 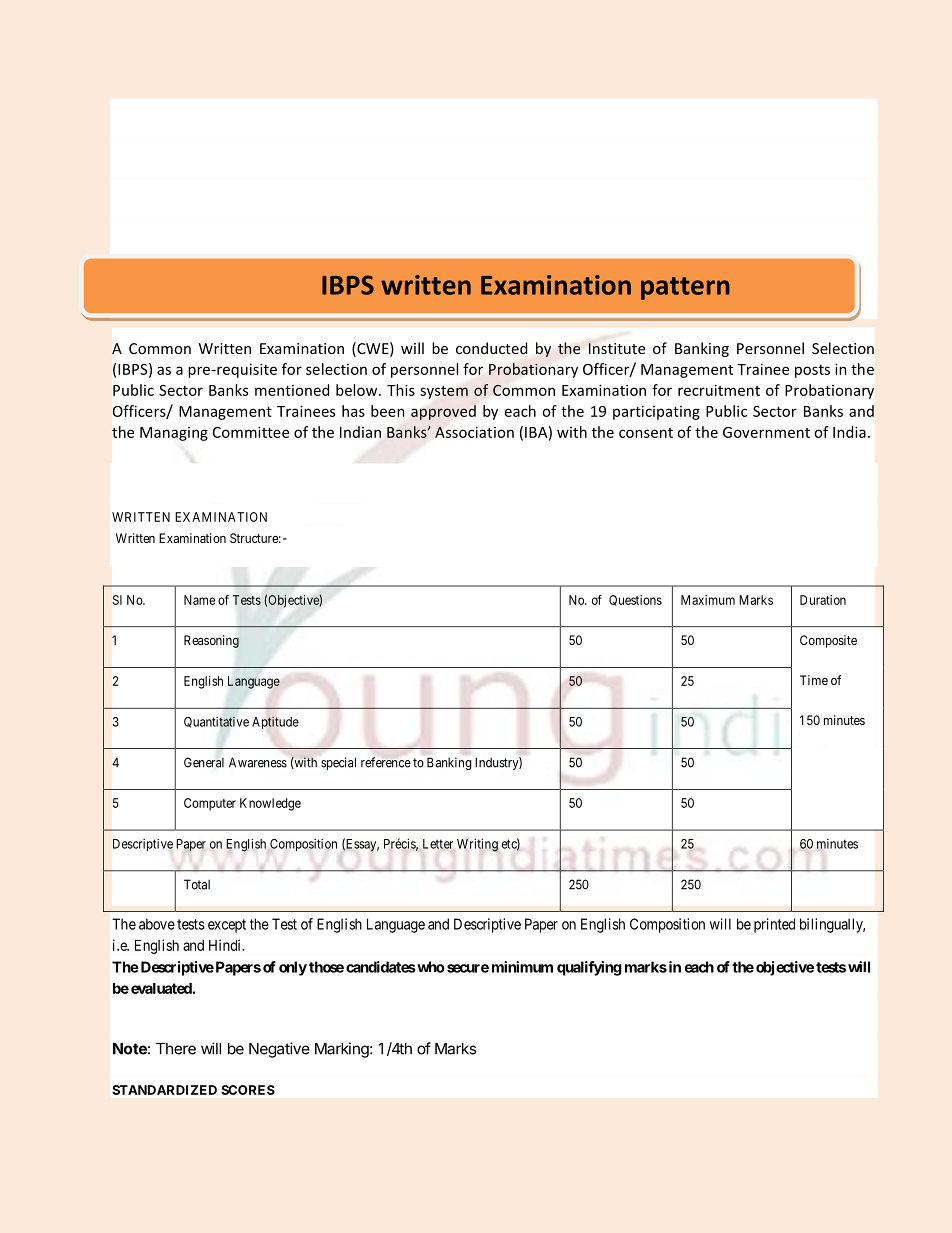 What do you see at coordinates (292, 390) in the page?
I see `mentioned` at bounding box center [292, 390].
